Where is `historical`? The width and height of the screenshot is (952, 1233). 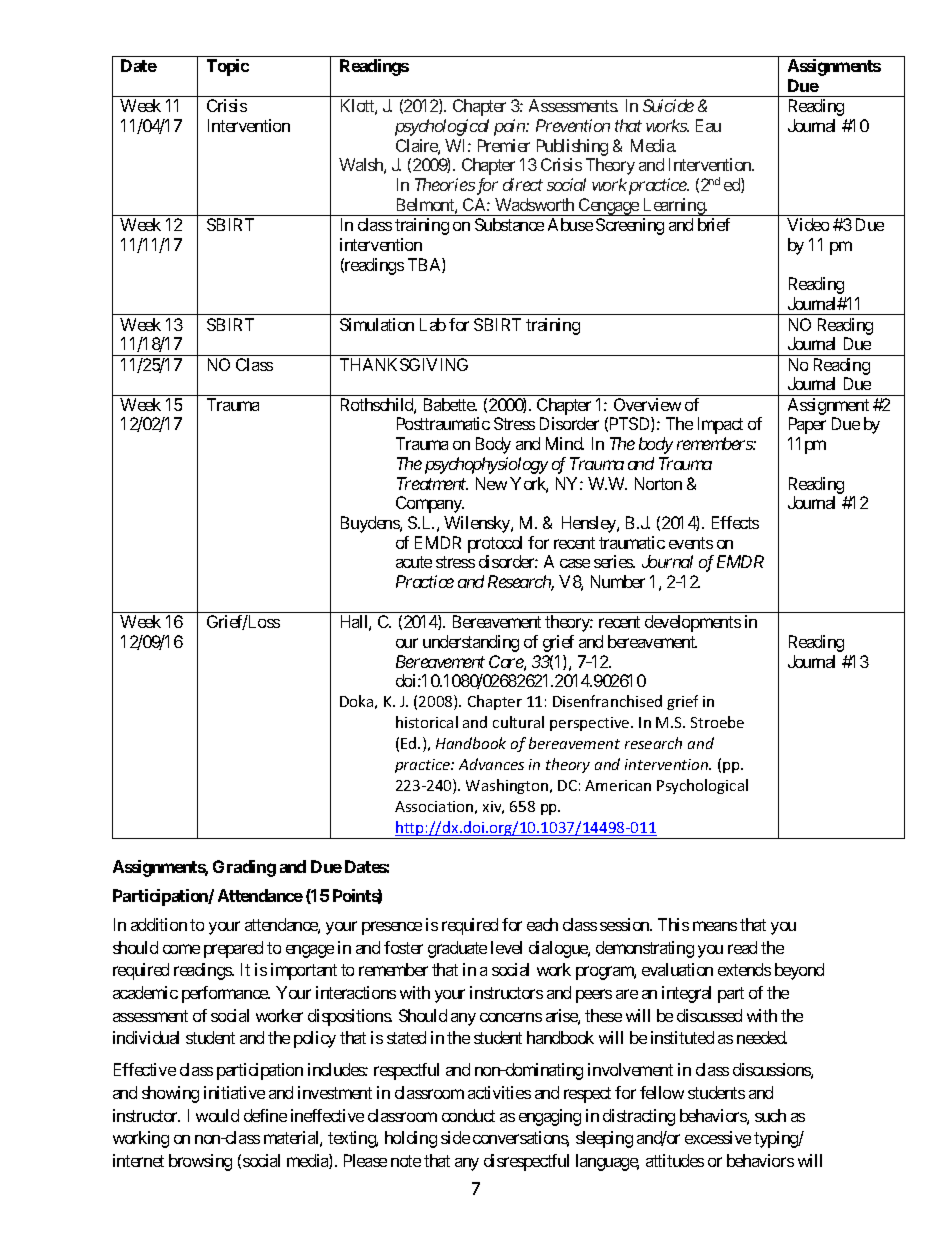
historical is located at coordinates (427, 722).
